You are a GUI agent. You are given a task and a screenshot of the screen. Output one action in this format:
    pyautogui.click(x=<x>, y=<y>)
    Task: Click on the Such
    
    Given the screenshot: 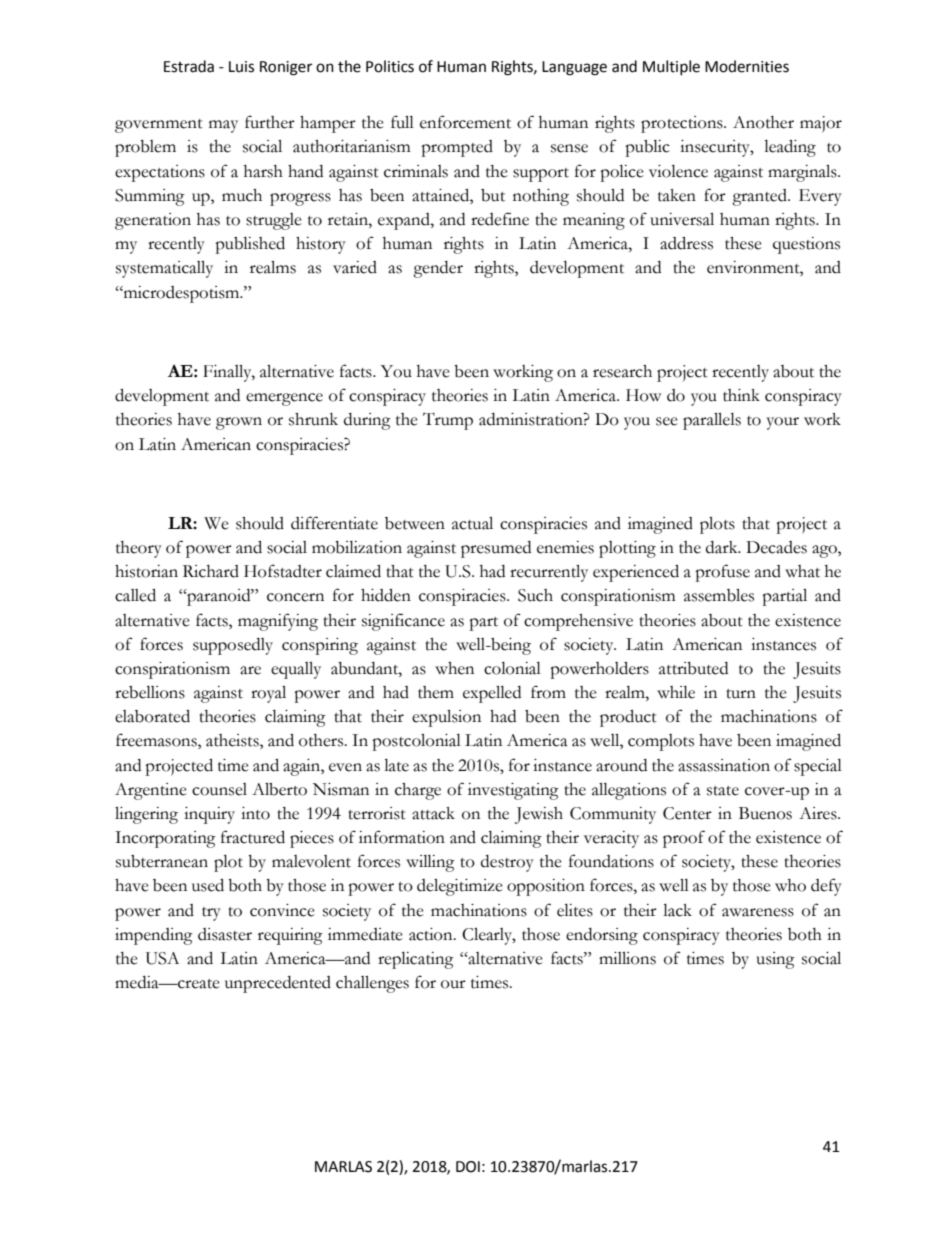 What is the action you would take?
    pyautogui.click(x=535, y=595)
